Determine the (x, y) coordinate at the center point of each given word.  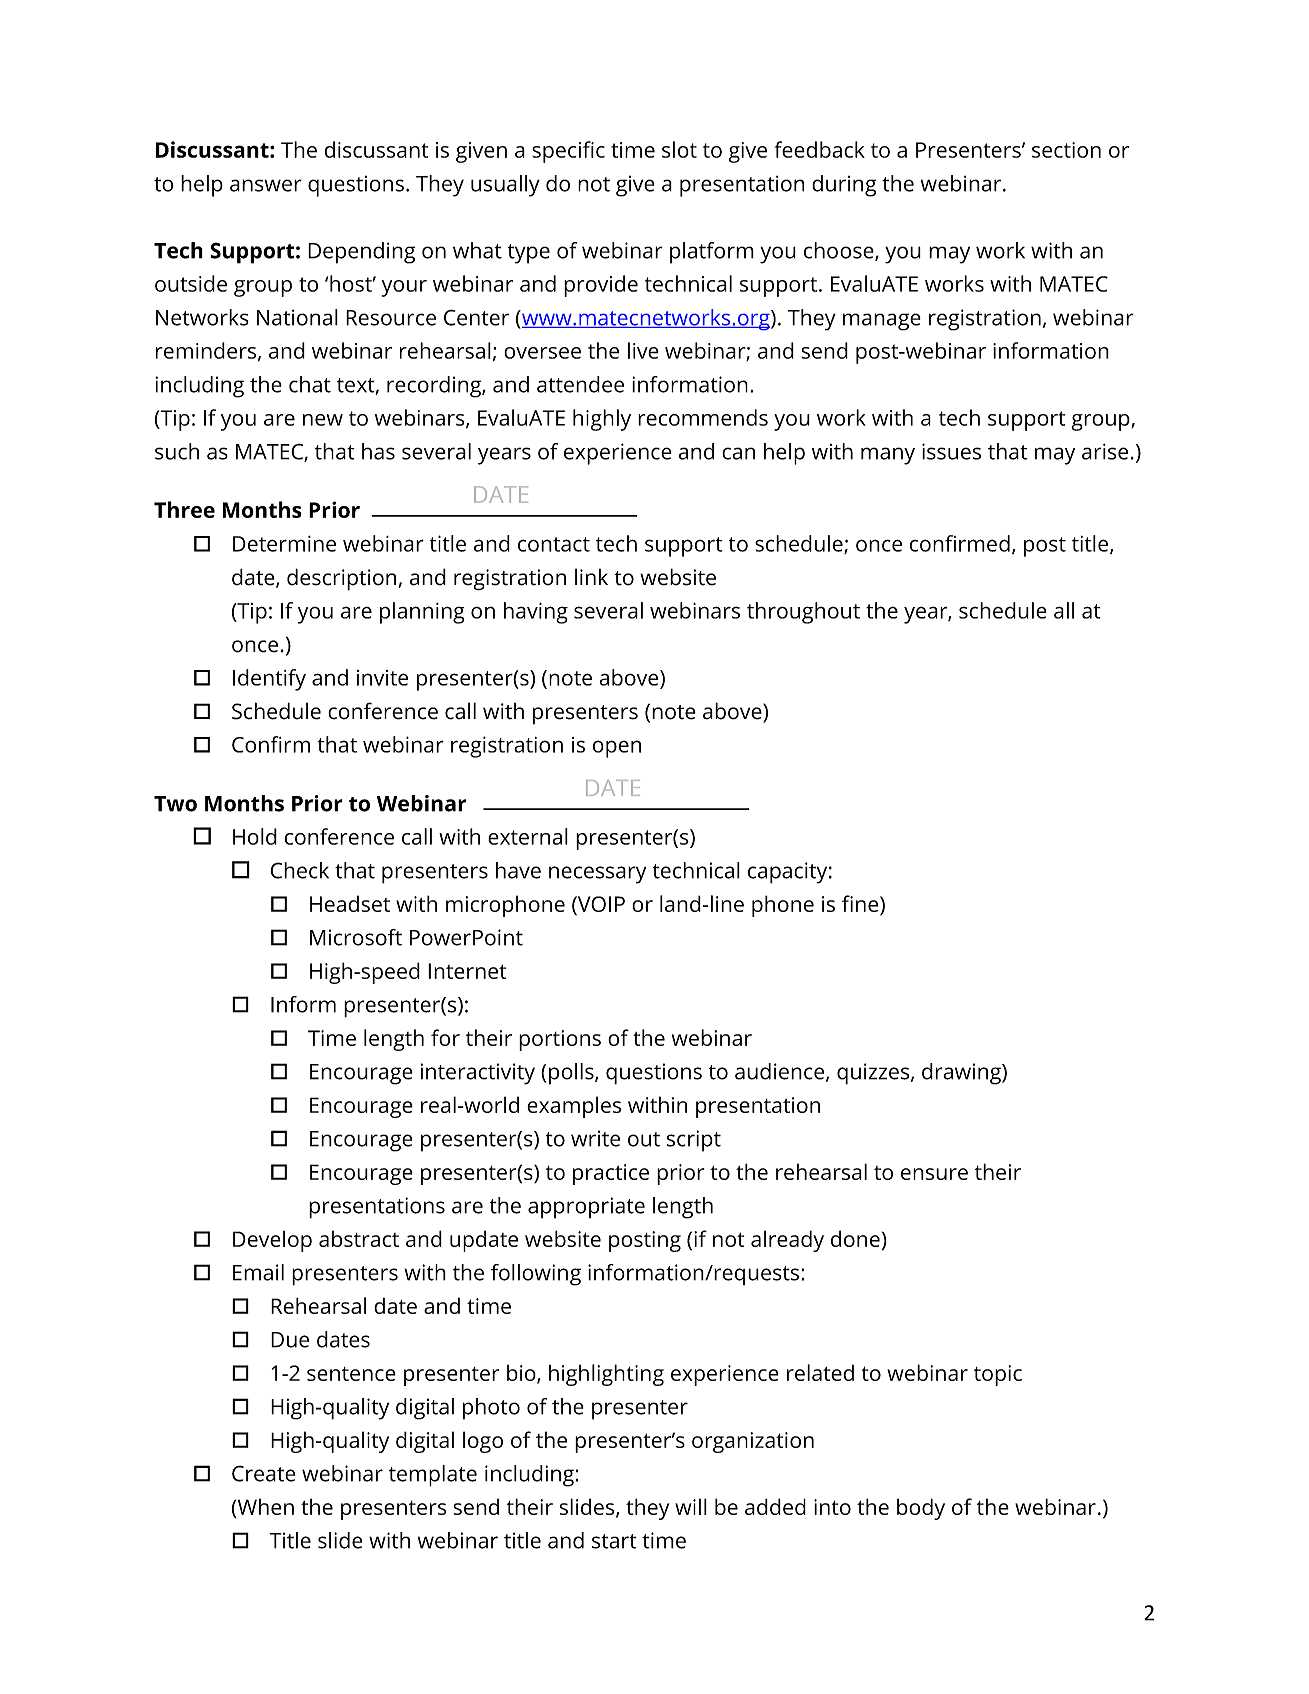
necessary (597, 875)
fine (861, 903)
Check (299, 870)
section (1066, 150)
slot (679, 149)
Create (264, 1473)
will (691, 1506)
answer (266, 185)
